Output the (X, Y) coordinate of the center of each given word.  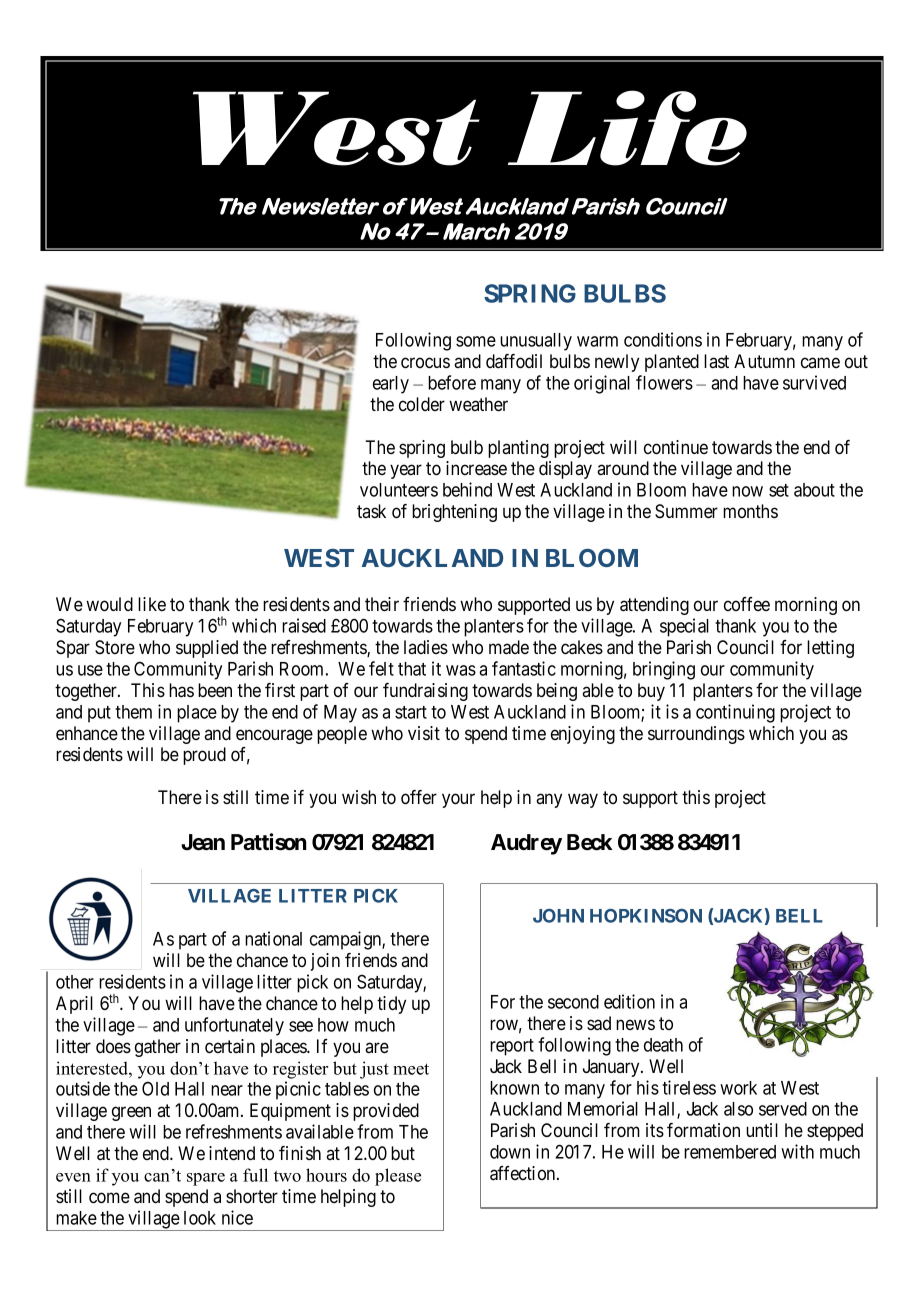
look (200, 1218)
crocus (425, 362)
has (181, 690)
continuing (735, 713)
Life (627, 128)
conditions (663, 339)
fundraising (425, 692)
